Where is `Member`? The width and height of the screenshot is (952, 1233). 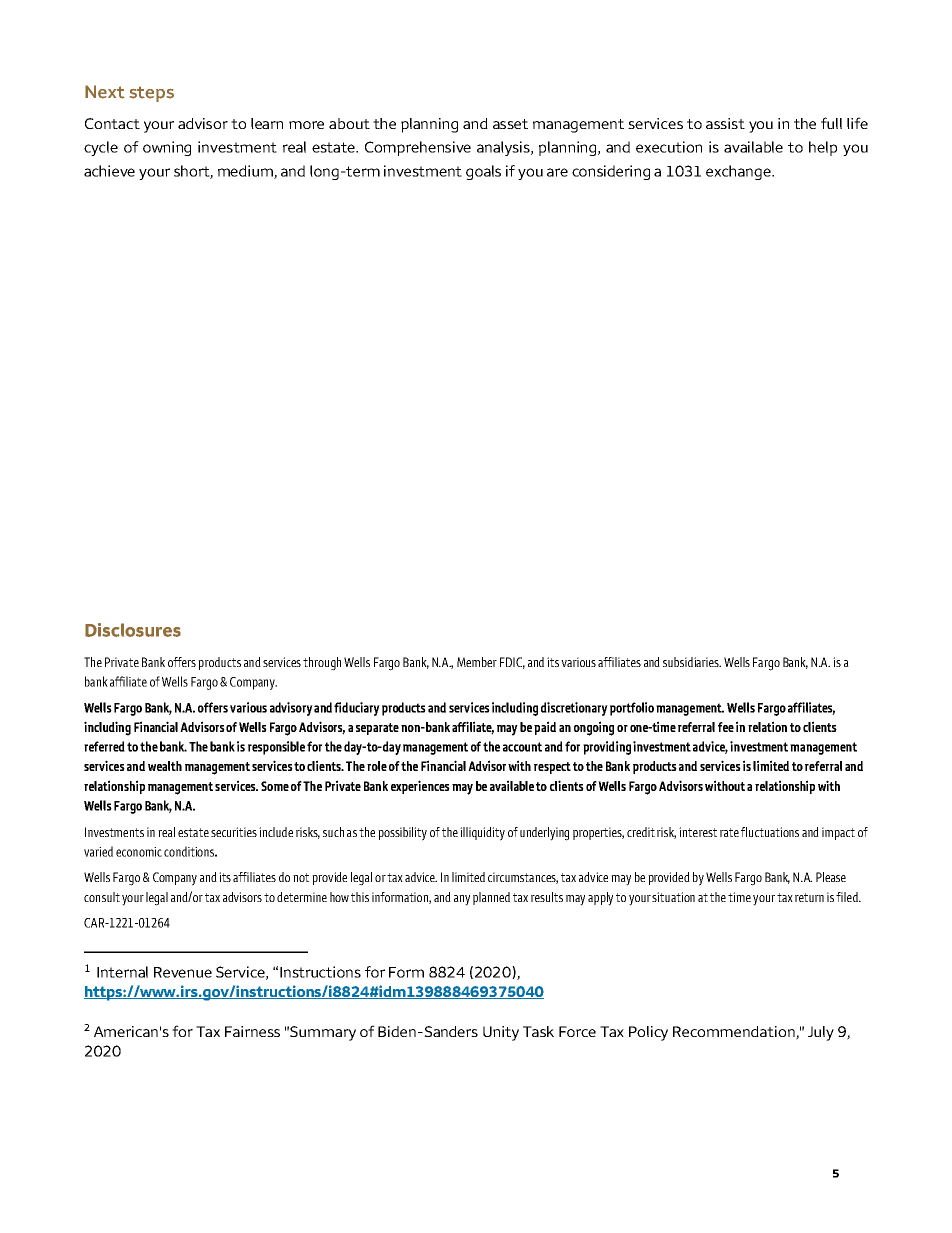
Member is located at coordinates (477, 662).
